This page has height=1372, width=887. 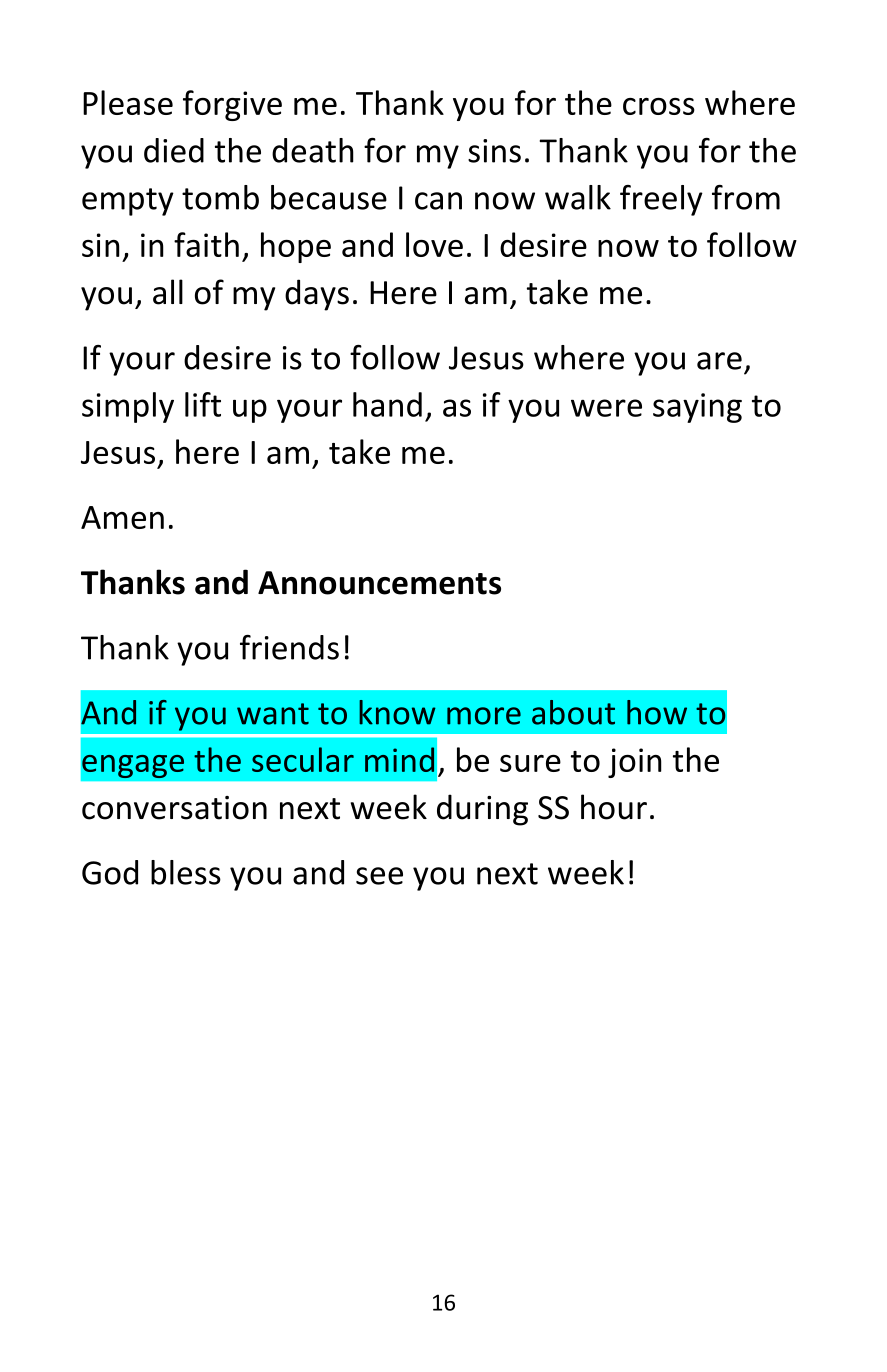 I want to click on died, so click(x=174, y=150).
